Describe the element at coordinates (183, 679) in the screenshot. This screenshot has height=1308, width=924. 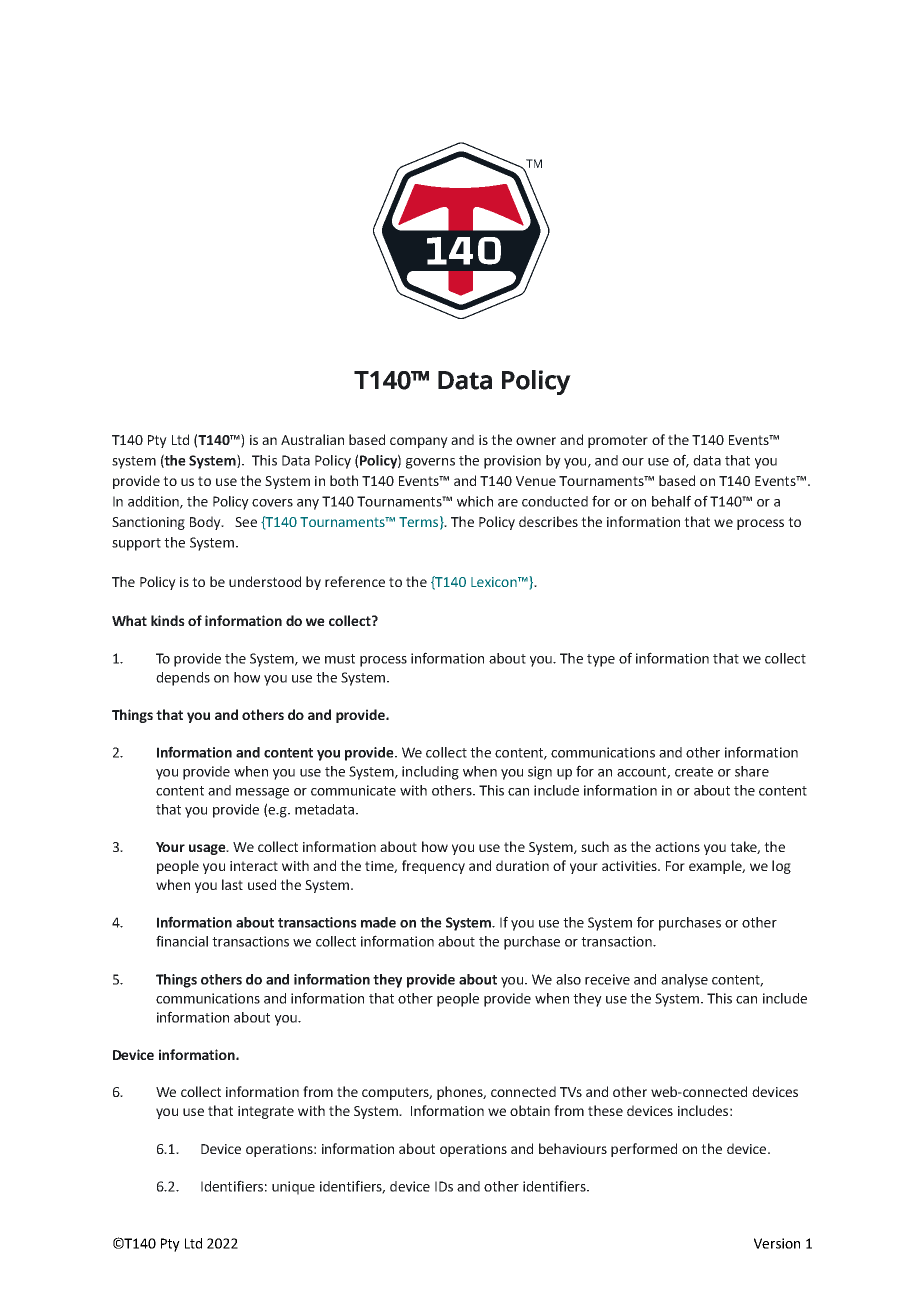
I see `depends` at that location.
